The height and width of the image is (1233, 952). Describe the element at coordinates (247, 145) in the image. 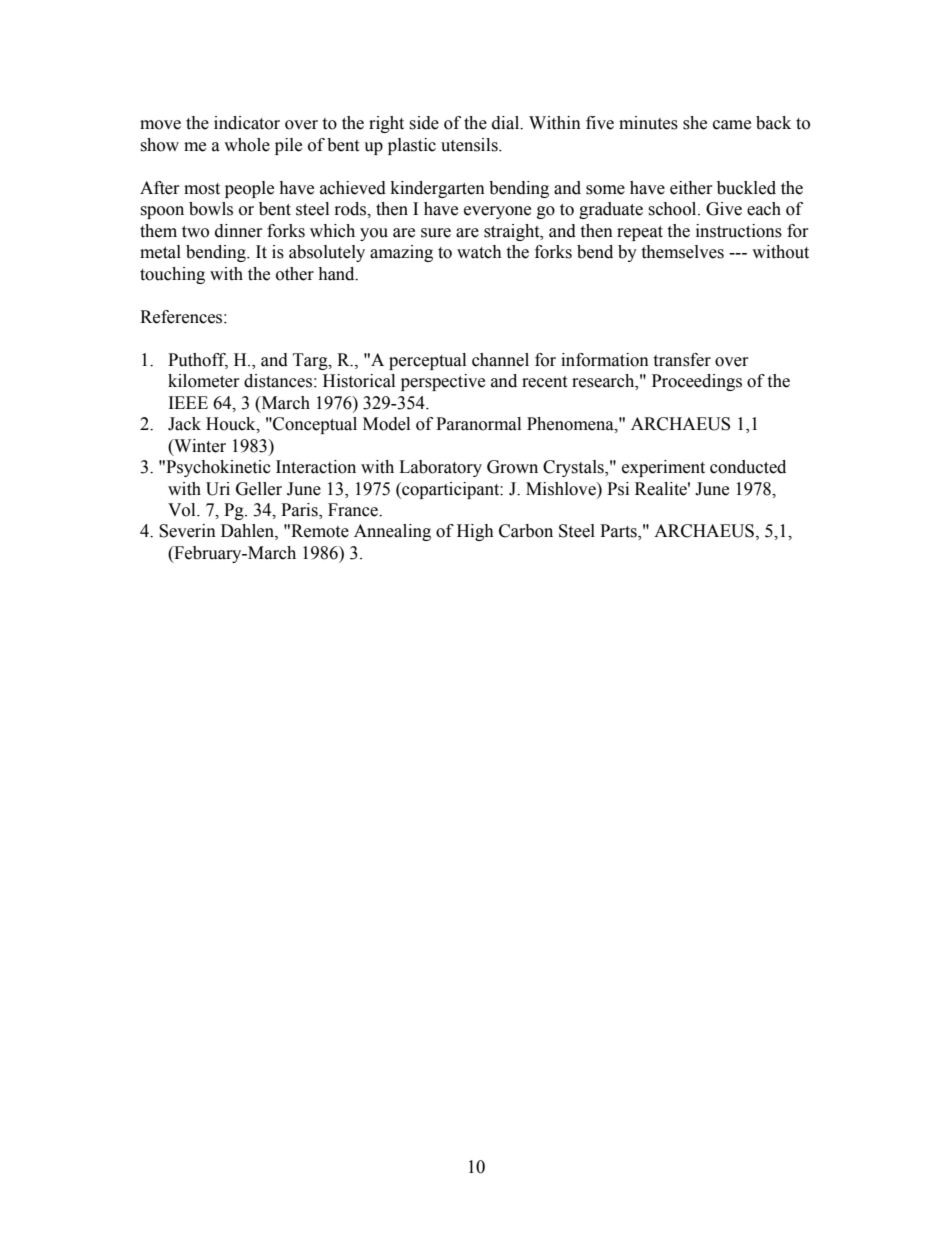

I see `whole` at that location.
